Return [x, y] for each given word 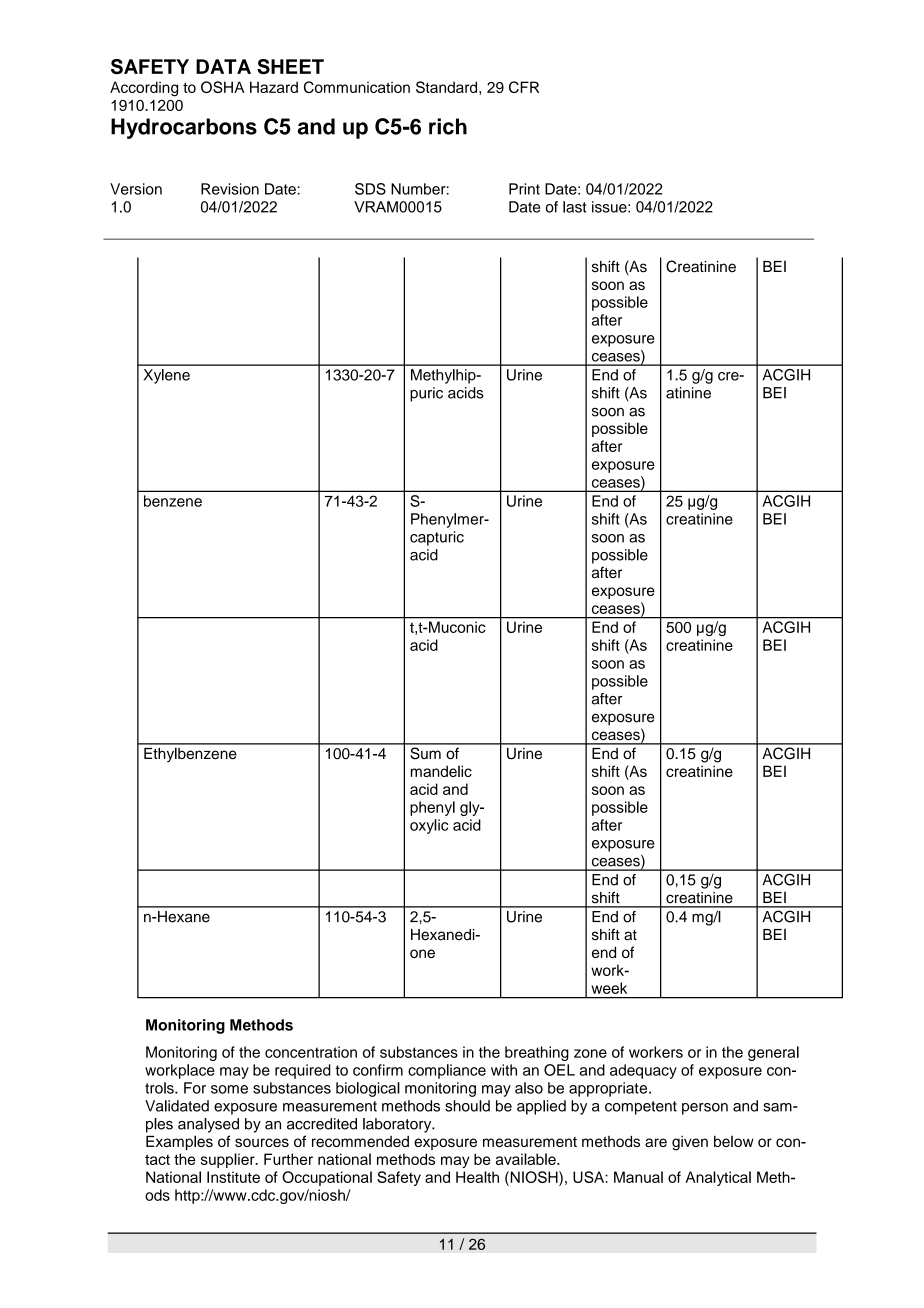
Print [524, 189]
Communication [357, 87]
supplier [229, 1160]
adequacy [643, 1071]
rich [448, 126]
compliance [447, 1071]
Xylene [167, 376]
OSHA [222, 87]
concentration [311, 1052]
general [773, 1053]
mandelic [441, 771]
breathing [537, 1053]
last [574, 207]
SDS [370, 189]
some [229, 1089]
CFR [524, 87]
